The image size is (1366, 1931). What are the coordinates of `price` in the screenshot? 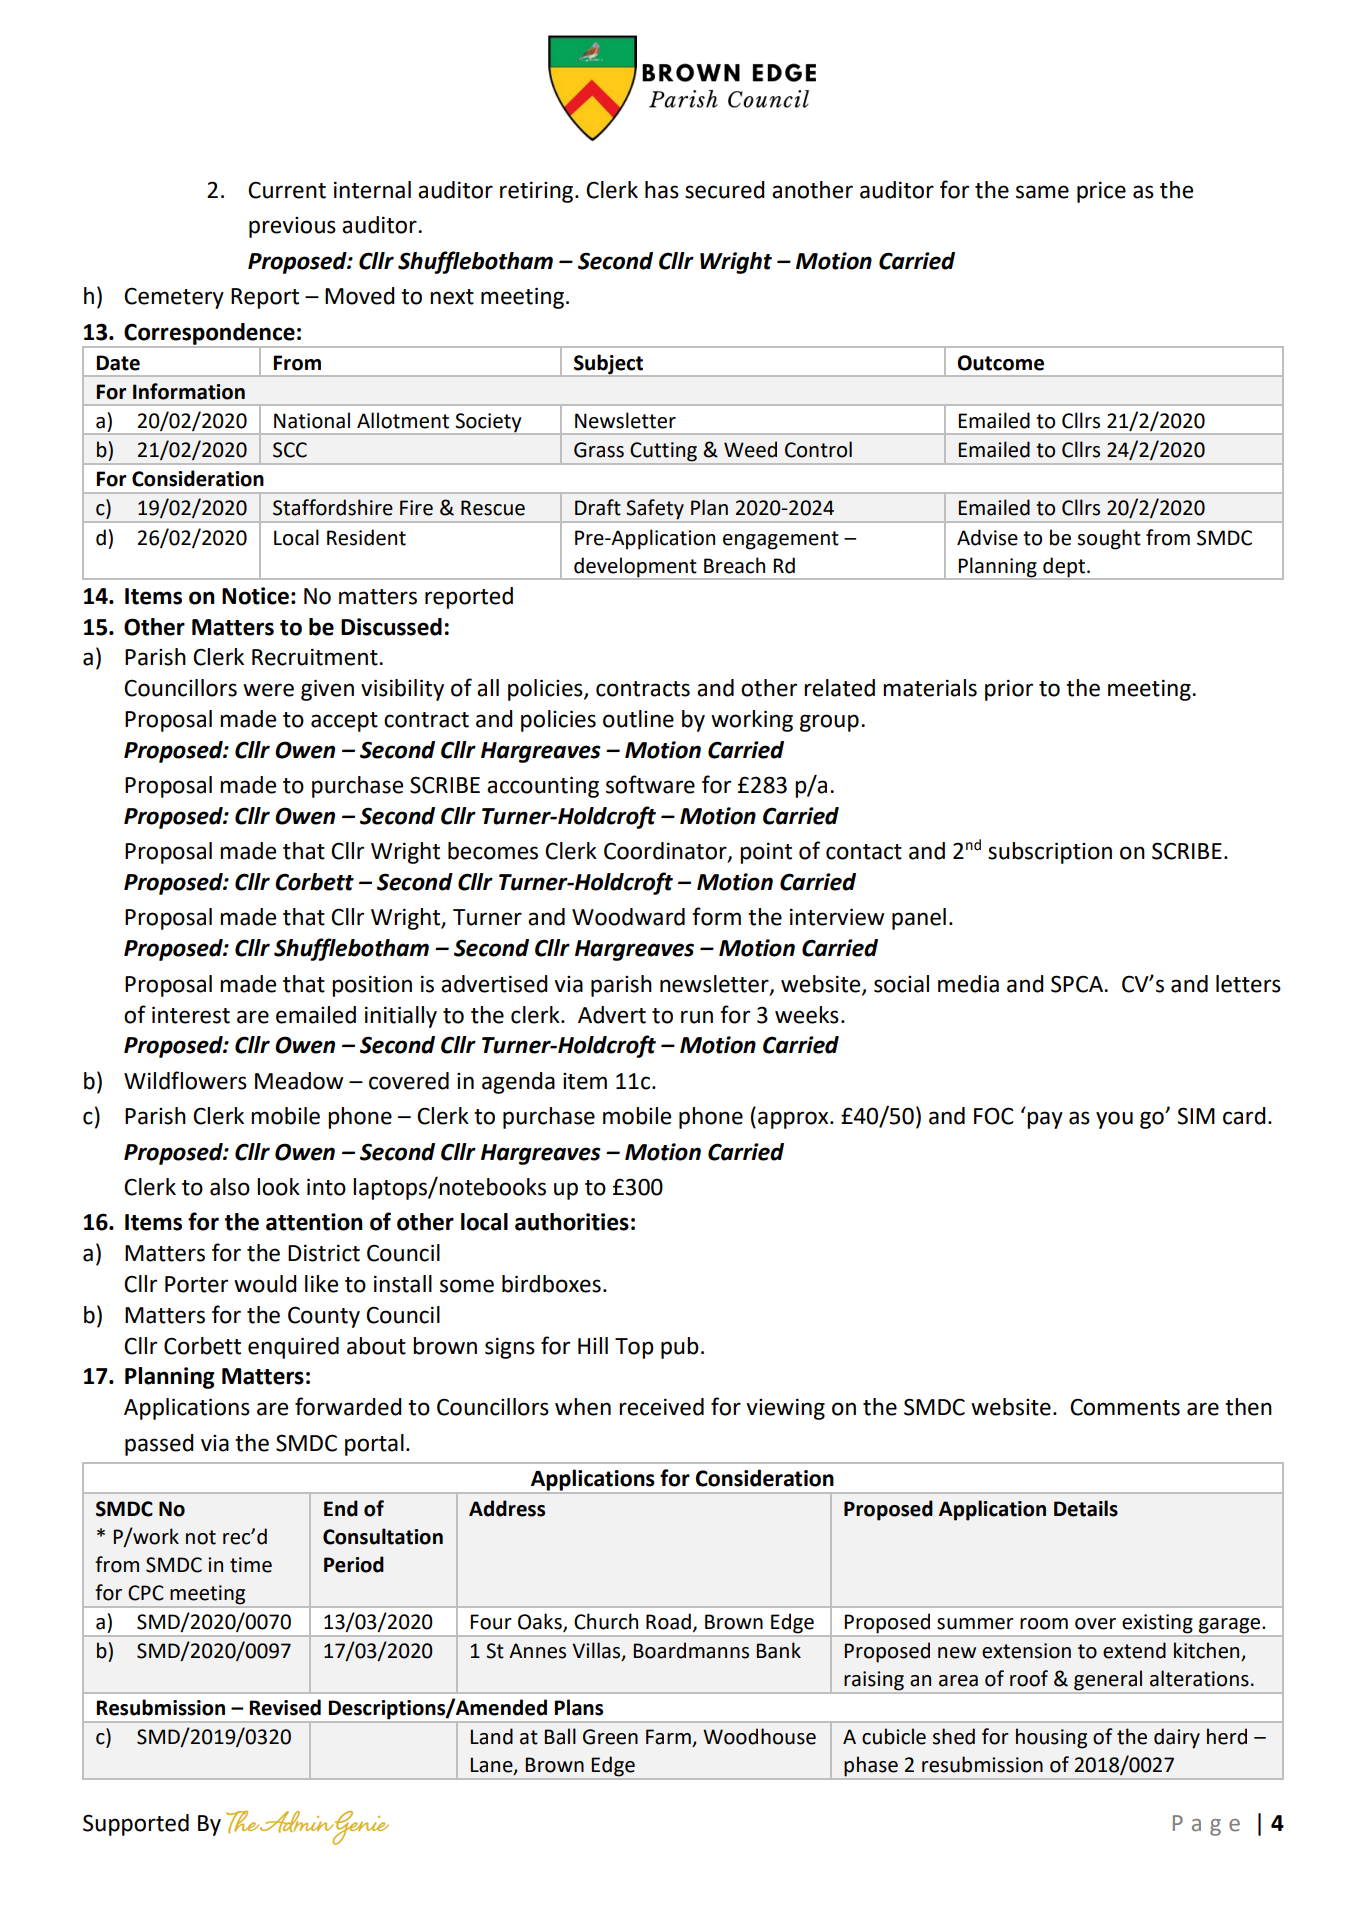 It's located at (1101, 192).
